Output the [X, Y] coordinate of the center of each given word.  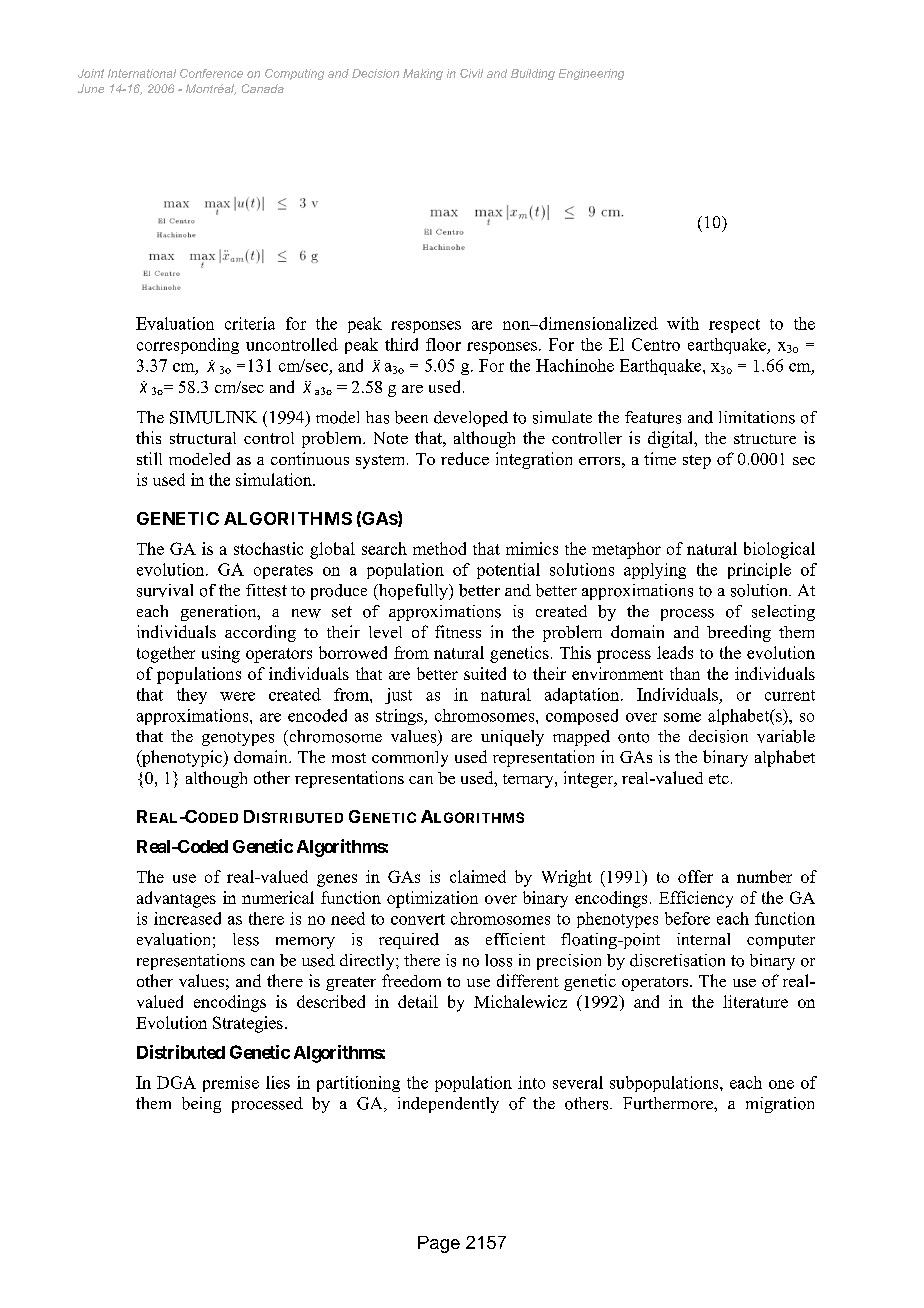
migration [780, 1105]
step [697, 462]
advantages [176, 899]
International [142, 73]
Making [423, 74]
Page [439, 1244]
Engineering [591, 74]
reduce [465, 458]
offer [695, 876]
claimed [478, 876]
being [201, 1105]
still [149, 458]
